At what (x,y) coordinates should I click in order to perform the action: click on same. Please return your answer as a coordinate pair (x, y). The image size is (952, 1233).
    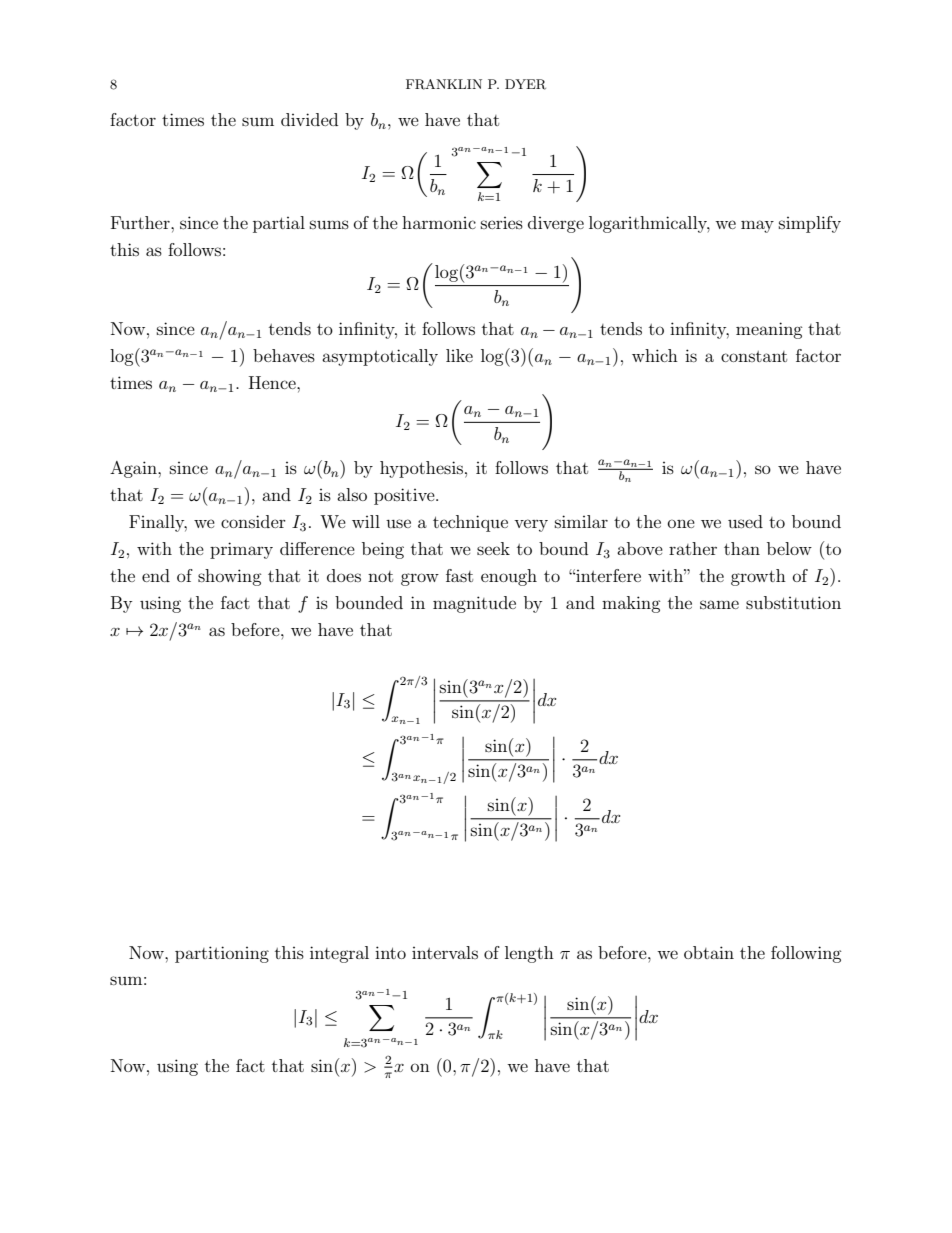
    Looking at the image, I should click on (719, 604).
